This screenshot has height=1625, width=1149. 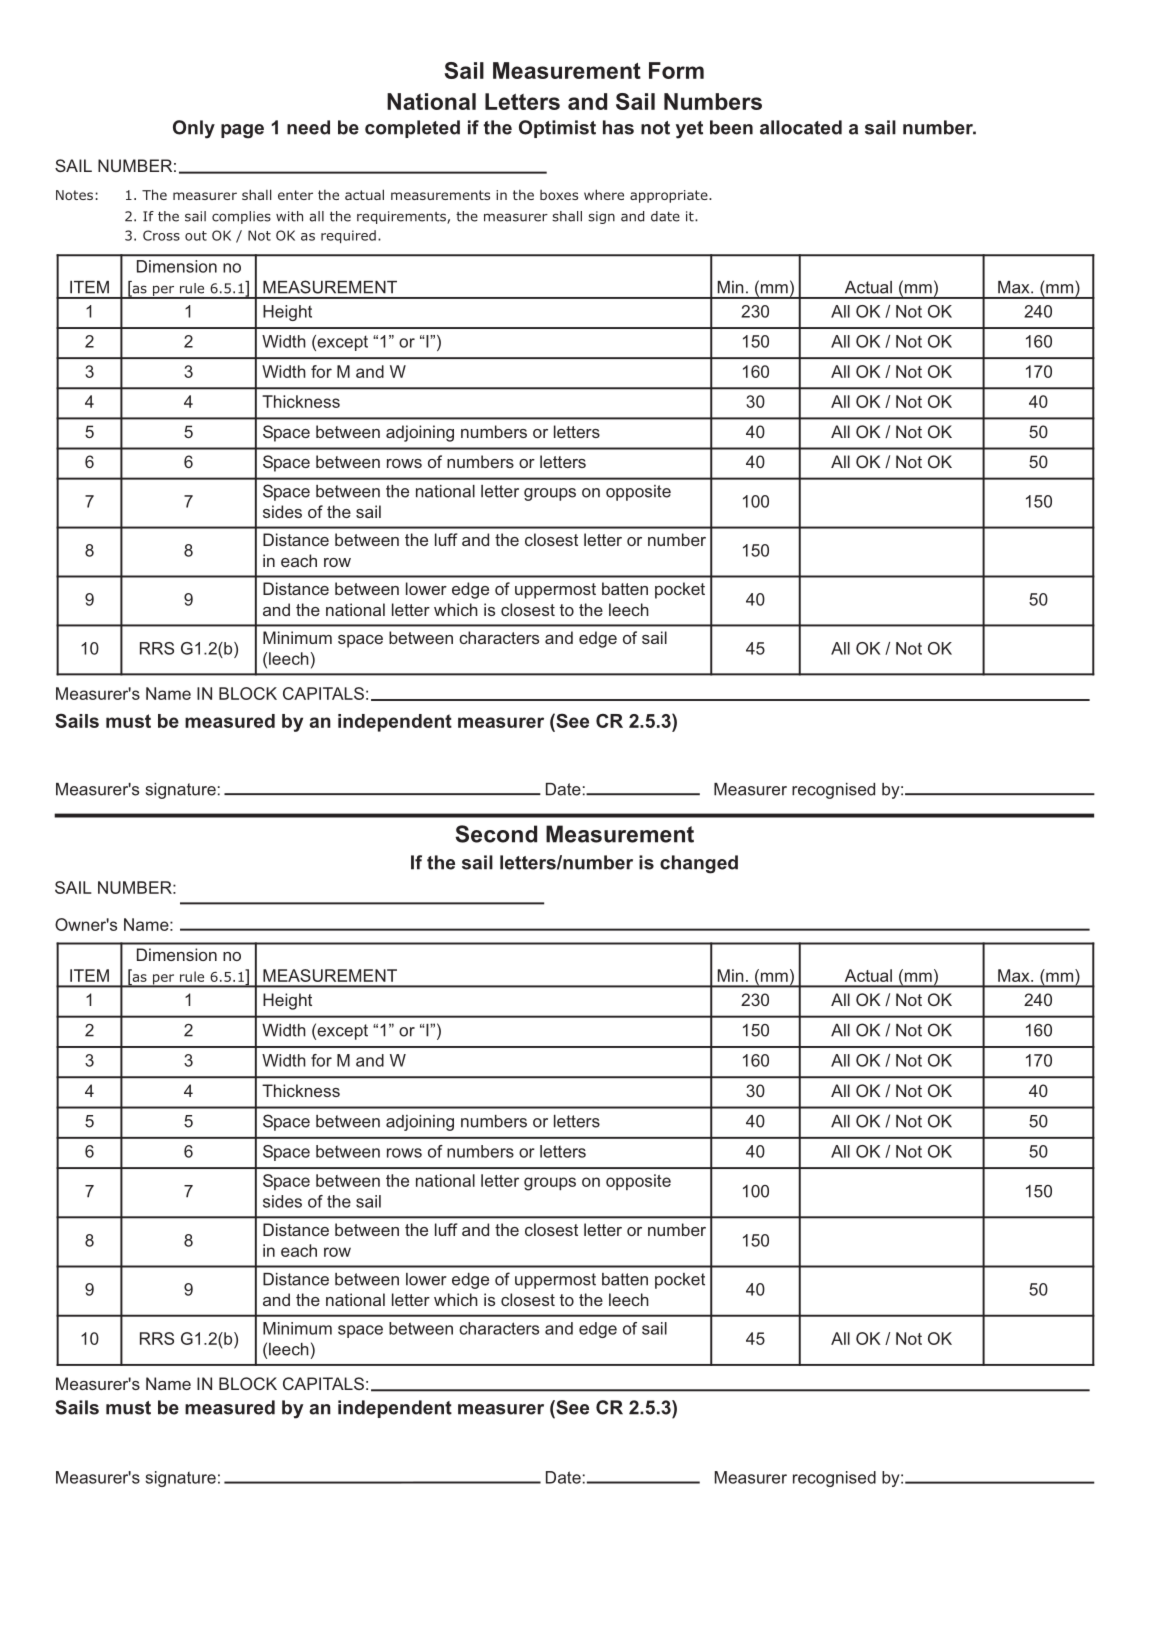 What do you see at coordinates (348, 236) in the screenshot?
I see `required` at bounding box center [348, 236].
